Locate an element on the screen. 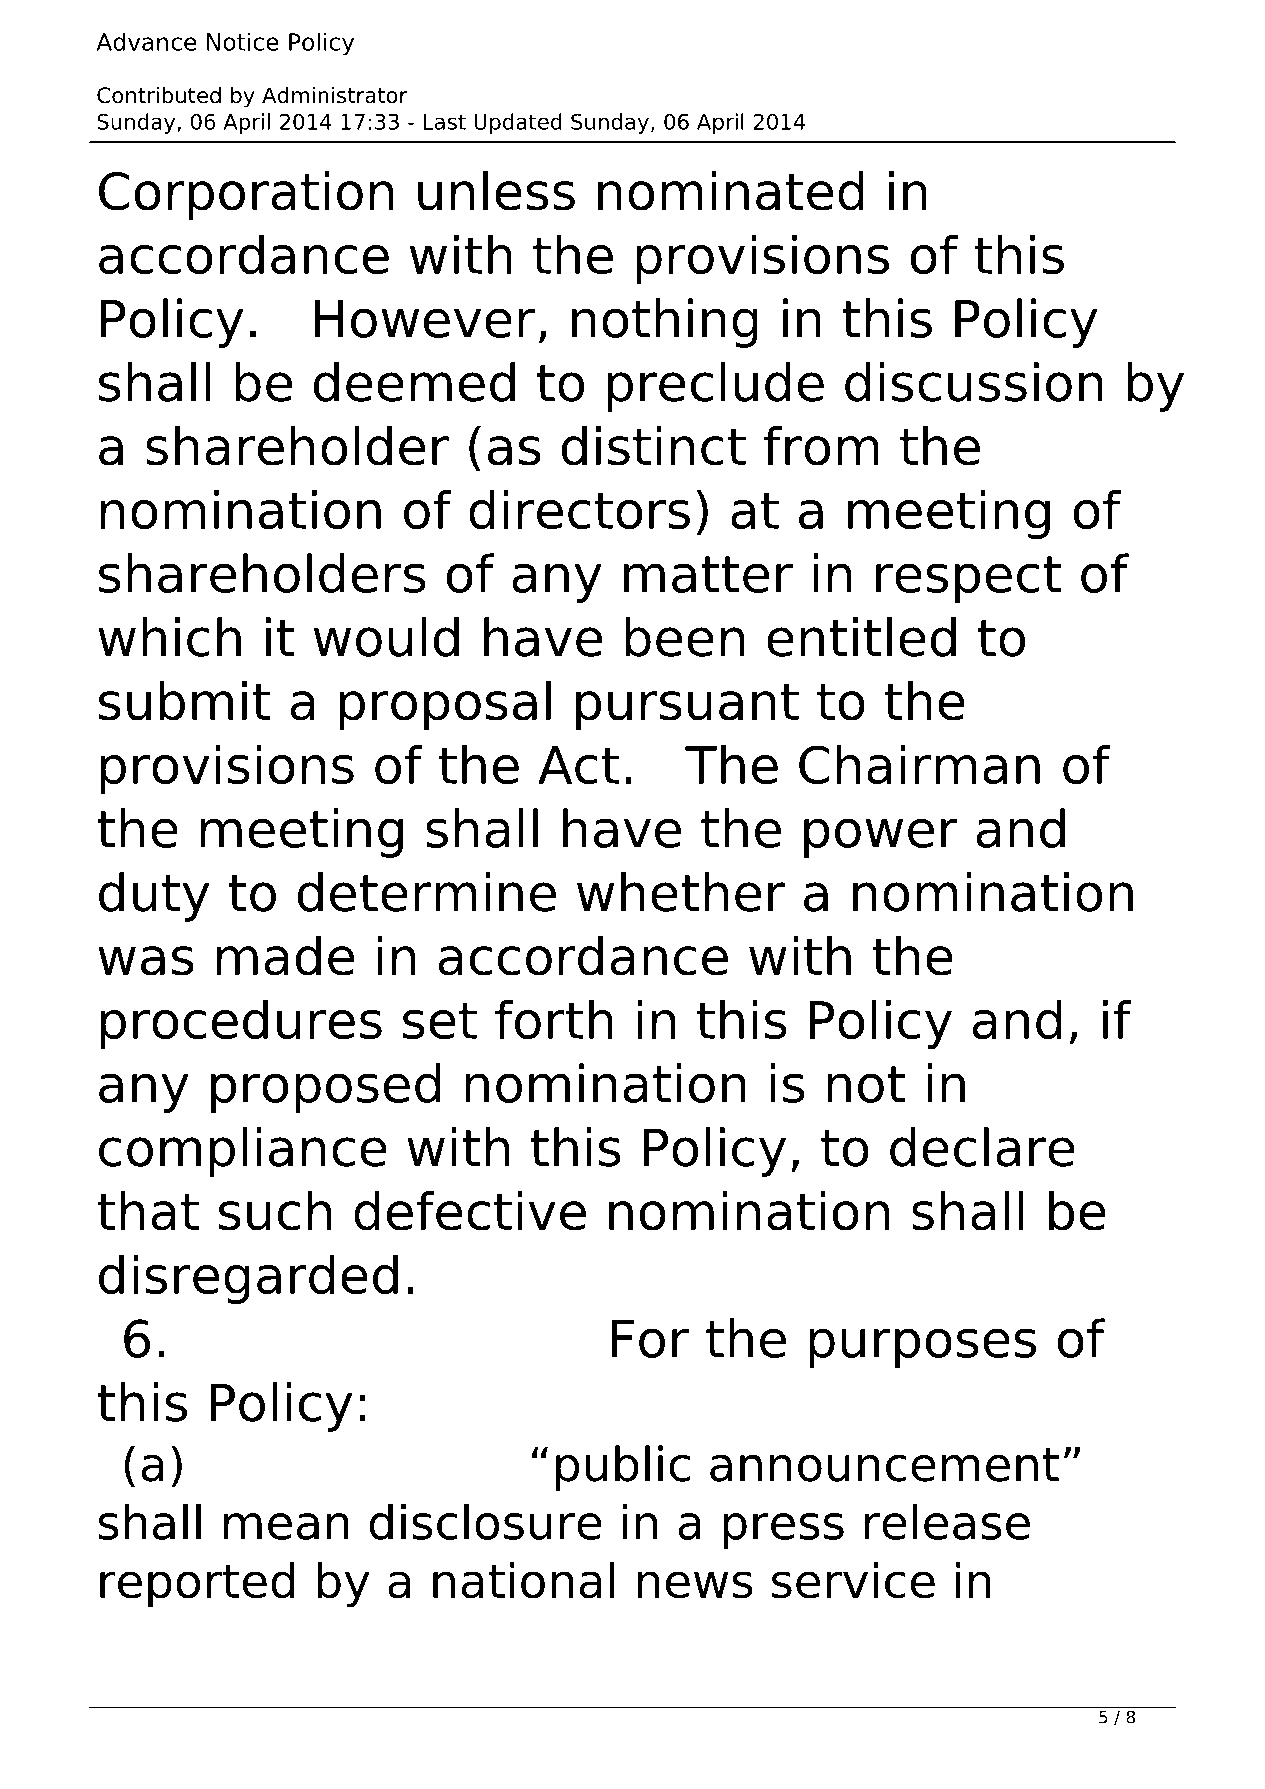 Image resolution: width=1265 pixels, height=1789 pixels. Act is located at coordinates (579, 765).
